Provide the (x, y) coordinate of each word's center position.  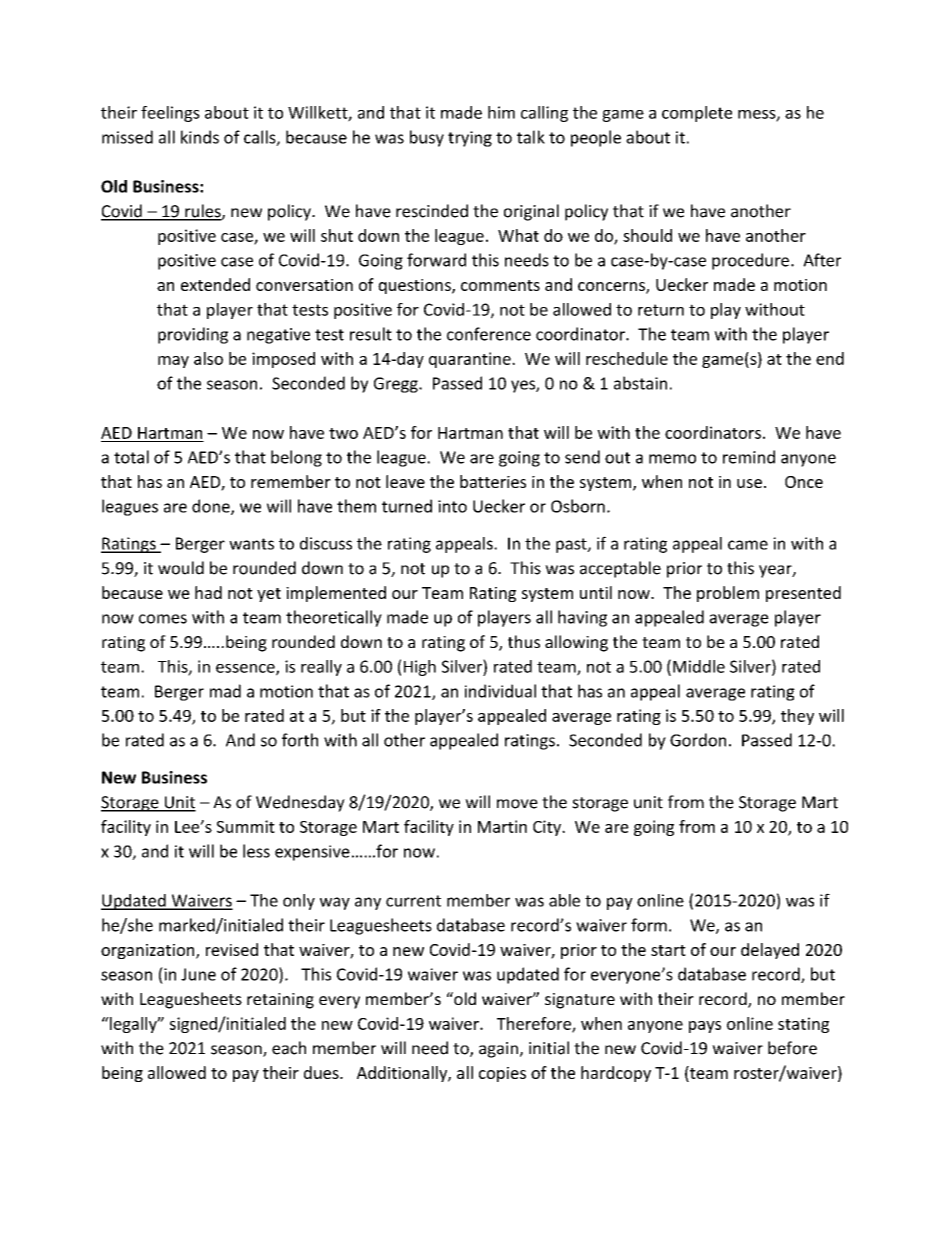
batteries (493, 481)
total (131, 457)
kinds (200, 137)
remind (749, 457)
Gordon (698, 740)
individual (500, 691)
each (289, 1048)
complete (697, 114)
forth (300, 740)
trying (470, 139)
